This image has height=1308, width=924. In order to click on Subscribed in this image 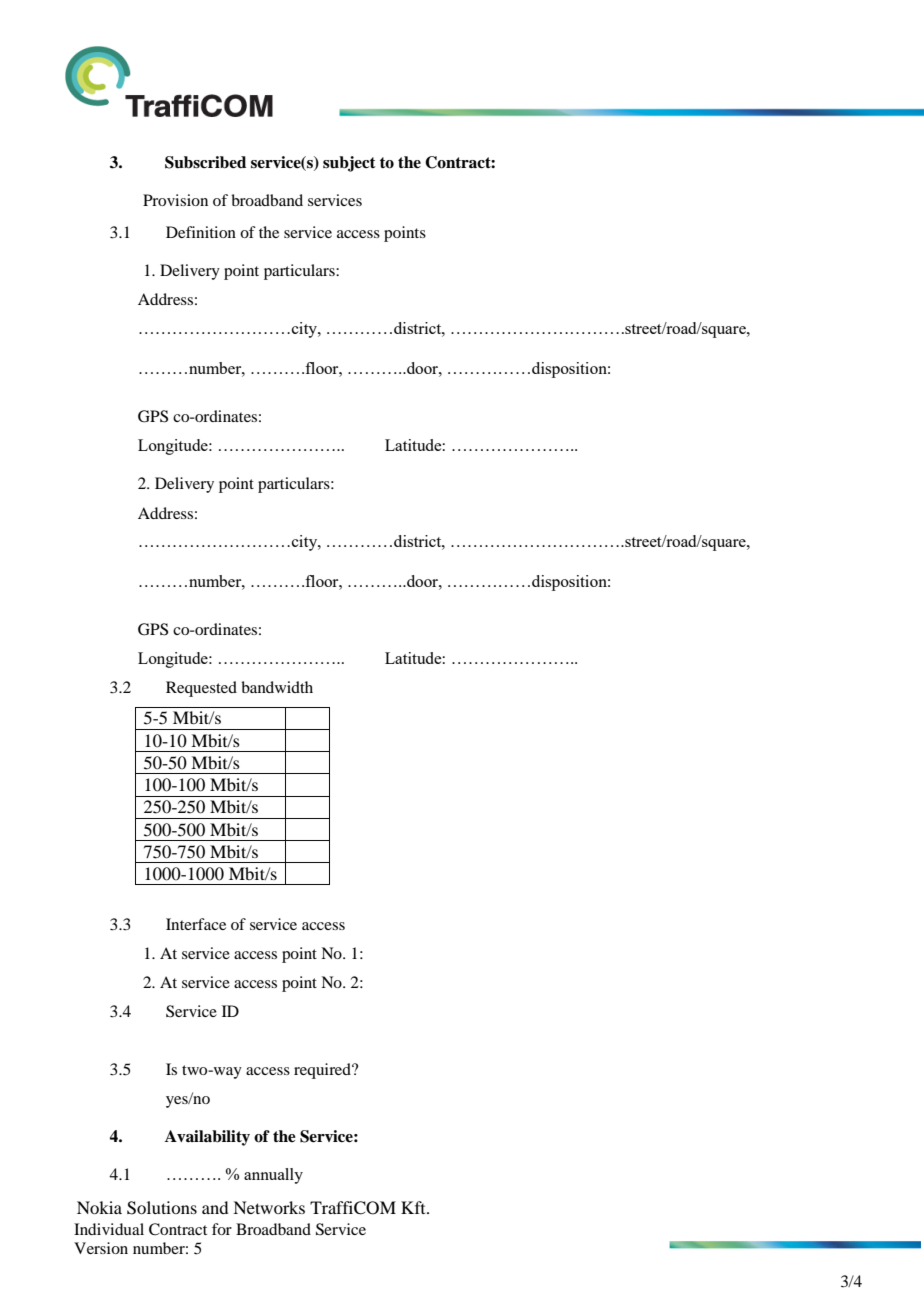, I will do `click(205, 162)`.
